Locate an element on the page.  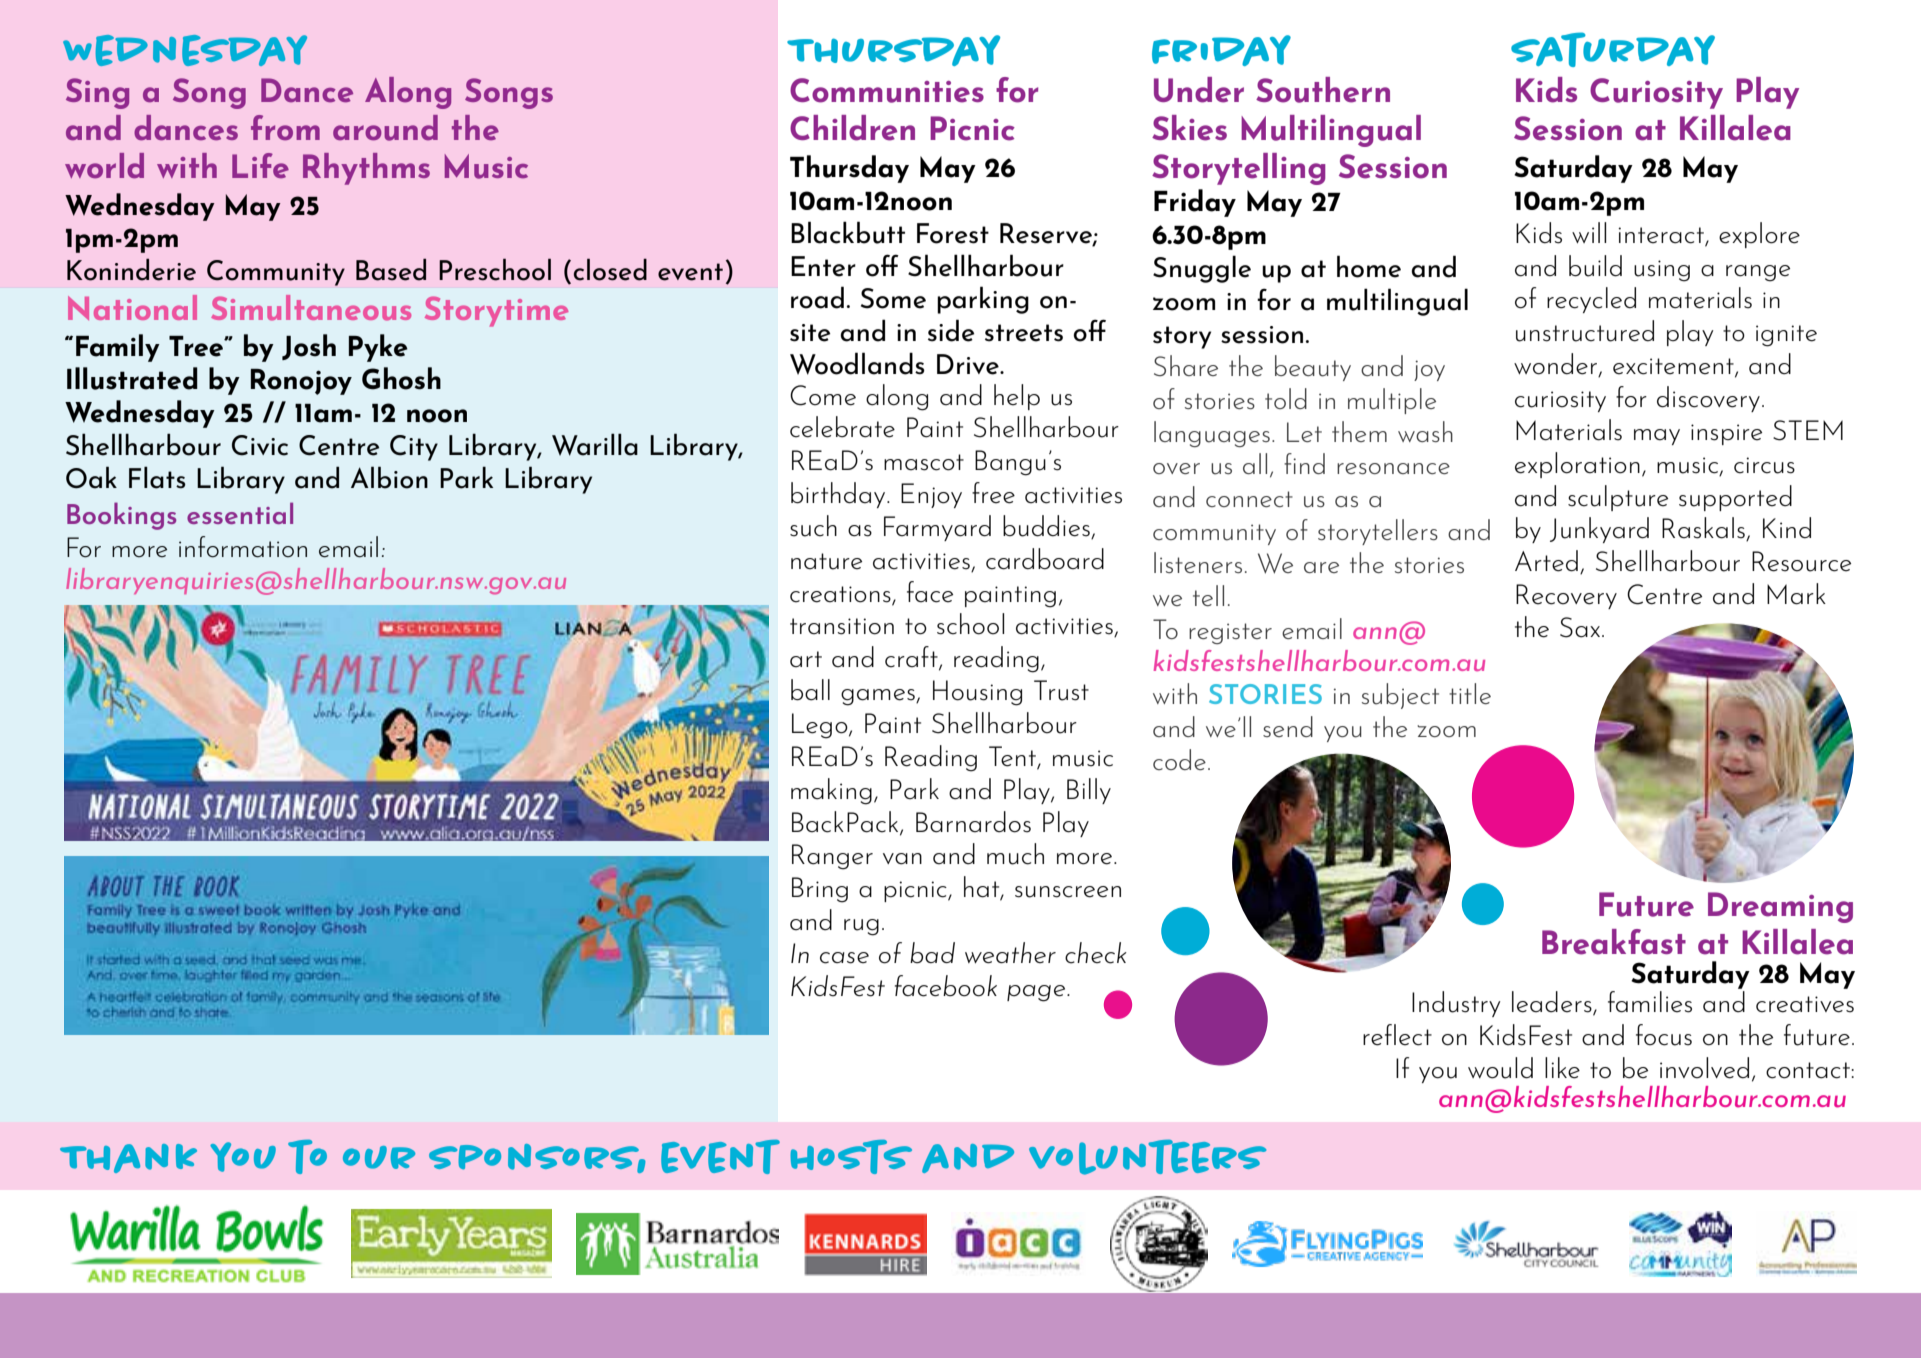
Tent is located at coordinates (1013, 757).
